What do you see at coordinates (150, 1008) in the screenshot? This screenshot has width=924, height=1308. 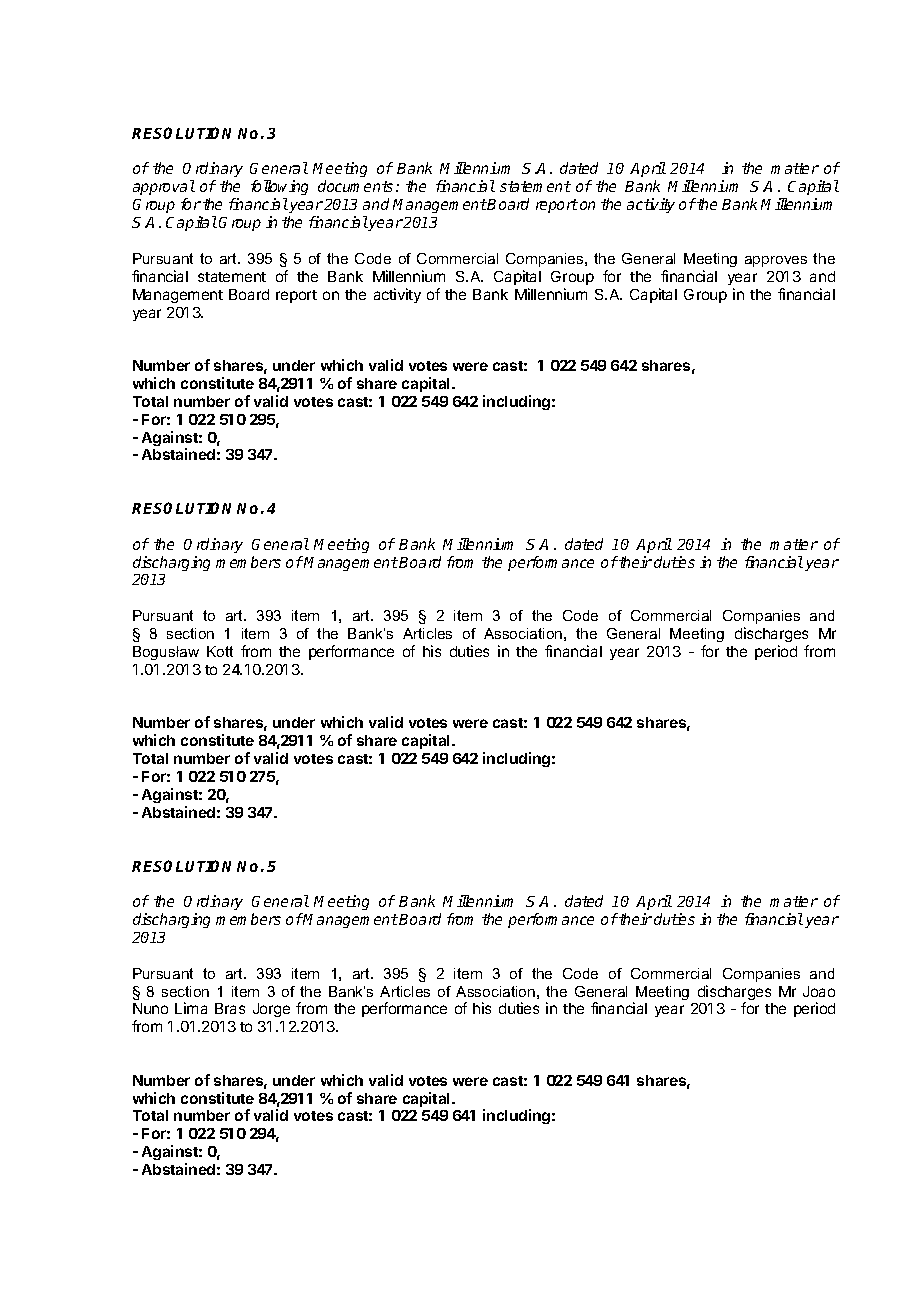 I see `Nuno` at bounding box center [150, 1008].
